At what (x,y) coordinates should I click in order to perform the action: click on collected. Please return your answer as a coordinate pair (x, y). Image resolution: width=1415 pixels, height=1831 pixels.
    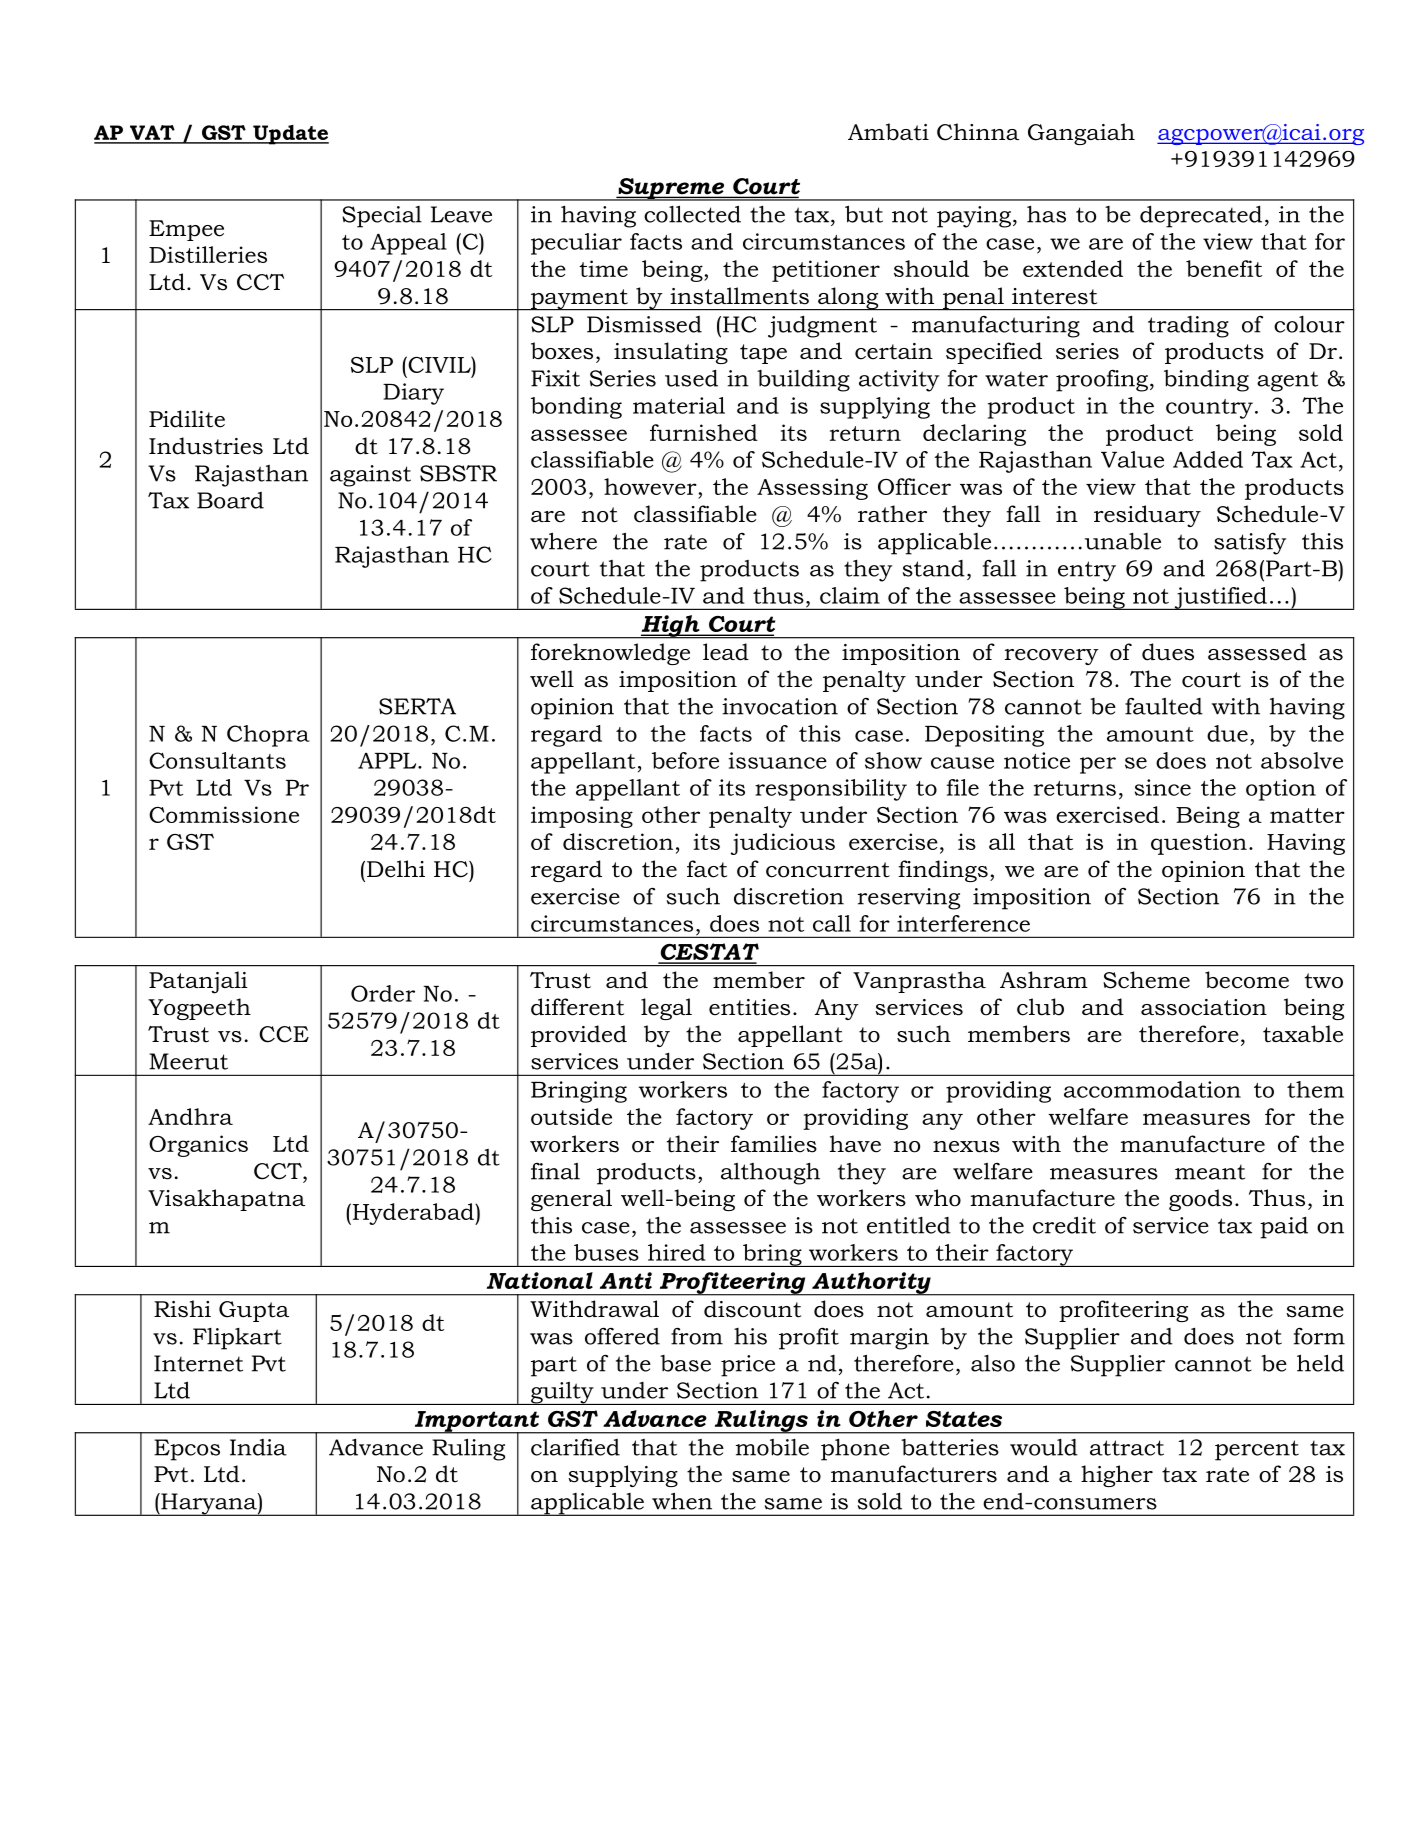
    Looking at the image, I should click on (692, 214).
